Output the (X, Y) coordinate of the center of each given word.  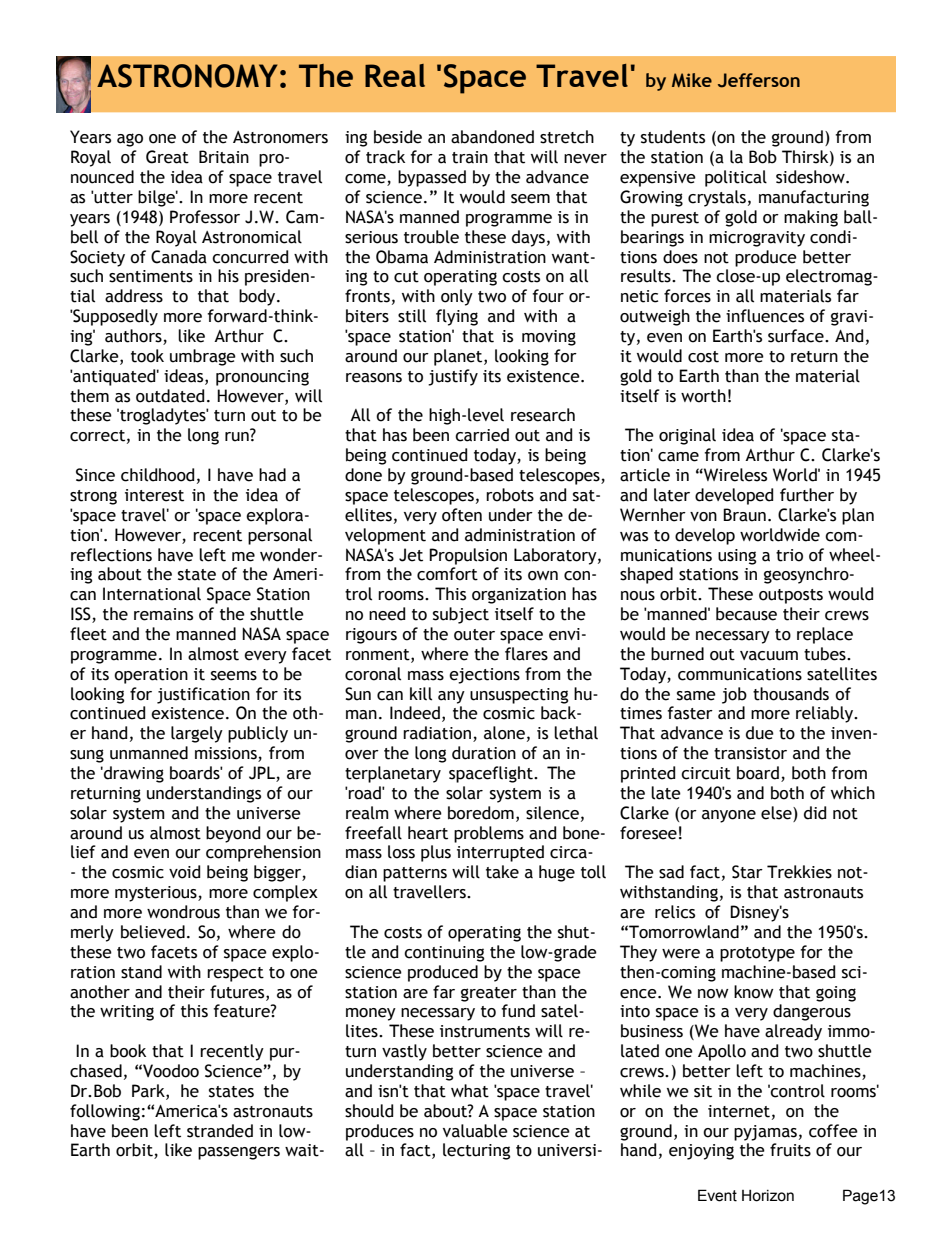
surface (797, 336)
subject (461, 615)
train (470, 157)
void (184, 872)
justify (453, 377)
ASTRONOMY (187, 76)
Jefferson (759, 80)
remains (163, 614)
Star (747, 872)
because (746, 614)
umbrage (203, 357)
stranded (220, 1131)
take (502, 872)
